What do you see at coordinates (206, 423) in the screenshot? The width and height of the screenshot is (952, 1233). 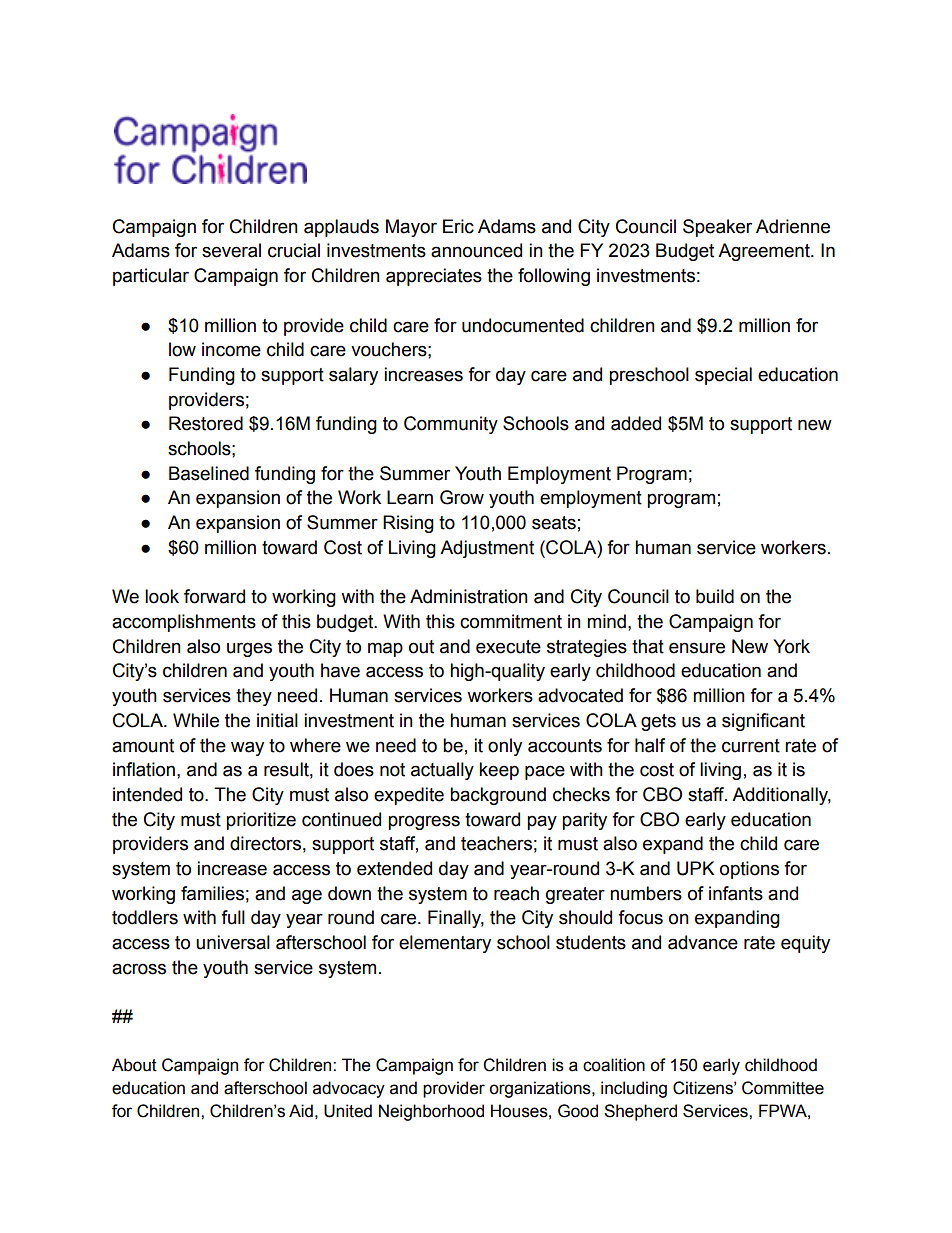 I see `Restored` at bounding box center [206, 423].
